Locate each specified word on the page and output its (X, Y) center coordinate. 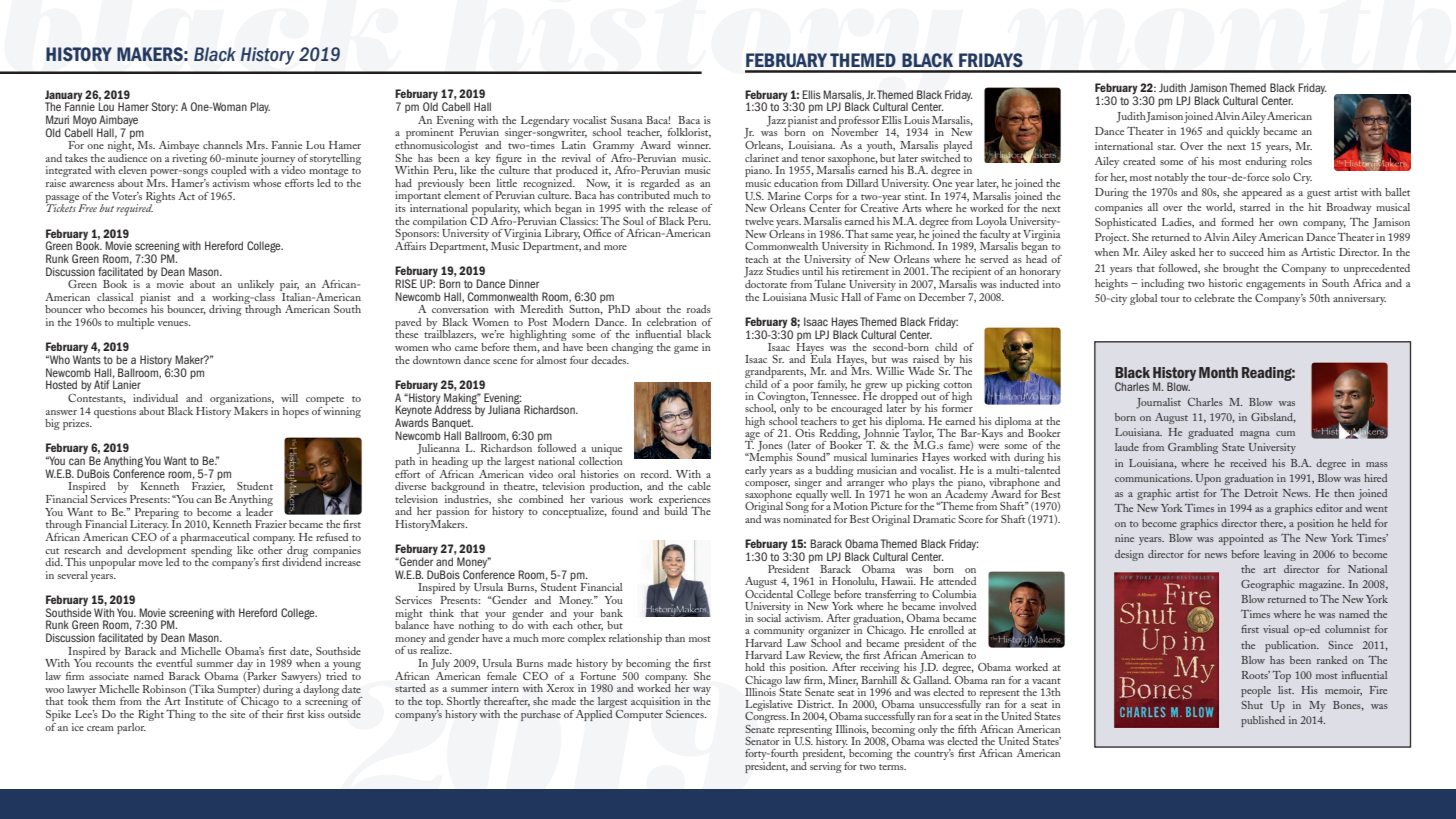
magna (1255, 435)
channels (223, 145)
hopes (296, 412)
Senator (762, 741)
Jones (770, 447)
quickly (1243, 132)
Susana (627, 120)
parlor (131, 728)
